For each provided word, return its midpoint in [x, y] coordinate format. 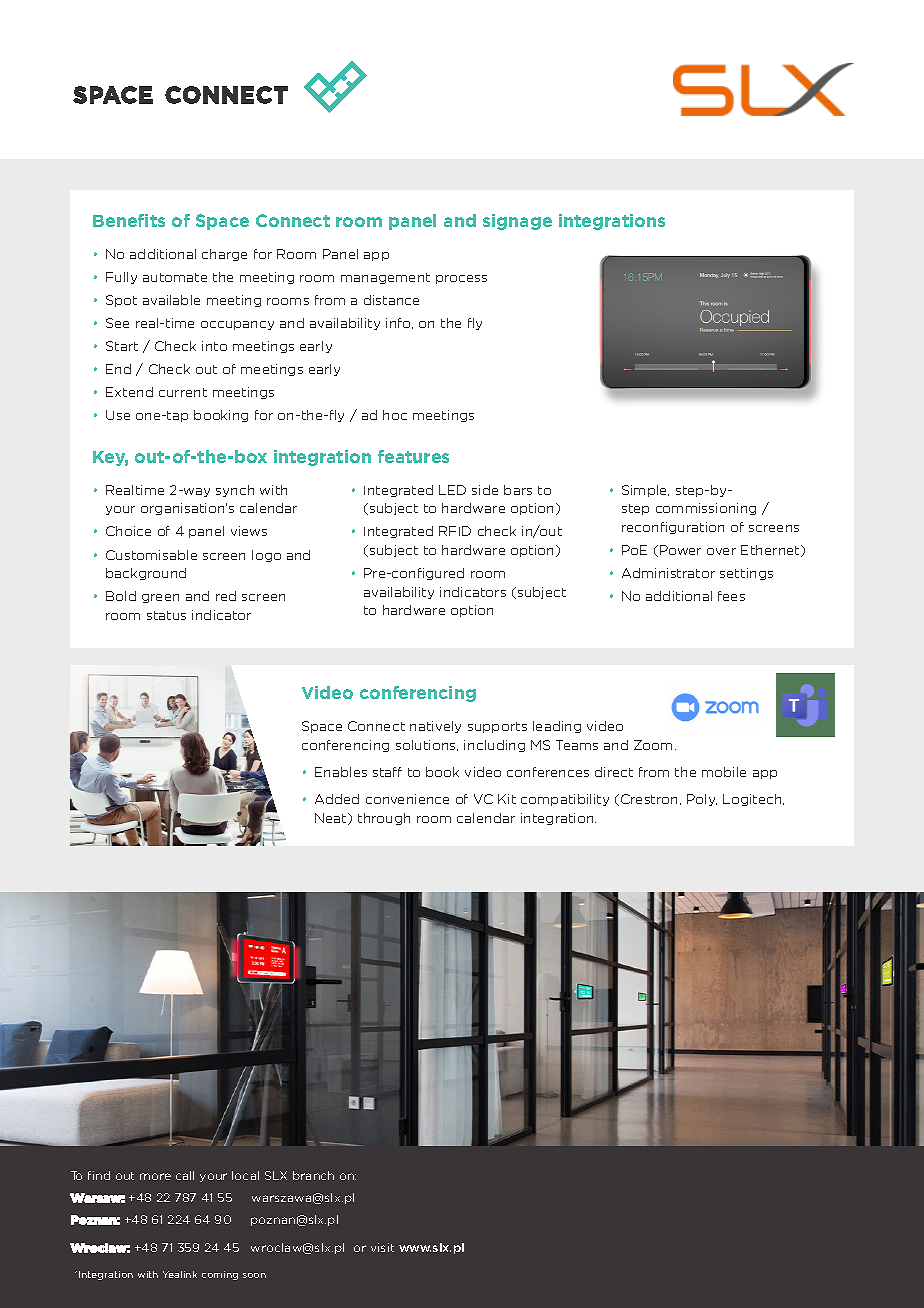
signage [517, 222]
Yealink [180, 1274]
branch [313, 1175]
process [461, 279]
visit [382, 1247]
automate [175, 277]
